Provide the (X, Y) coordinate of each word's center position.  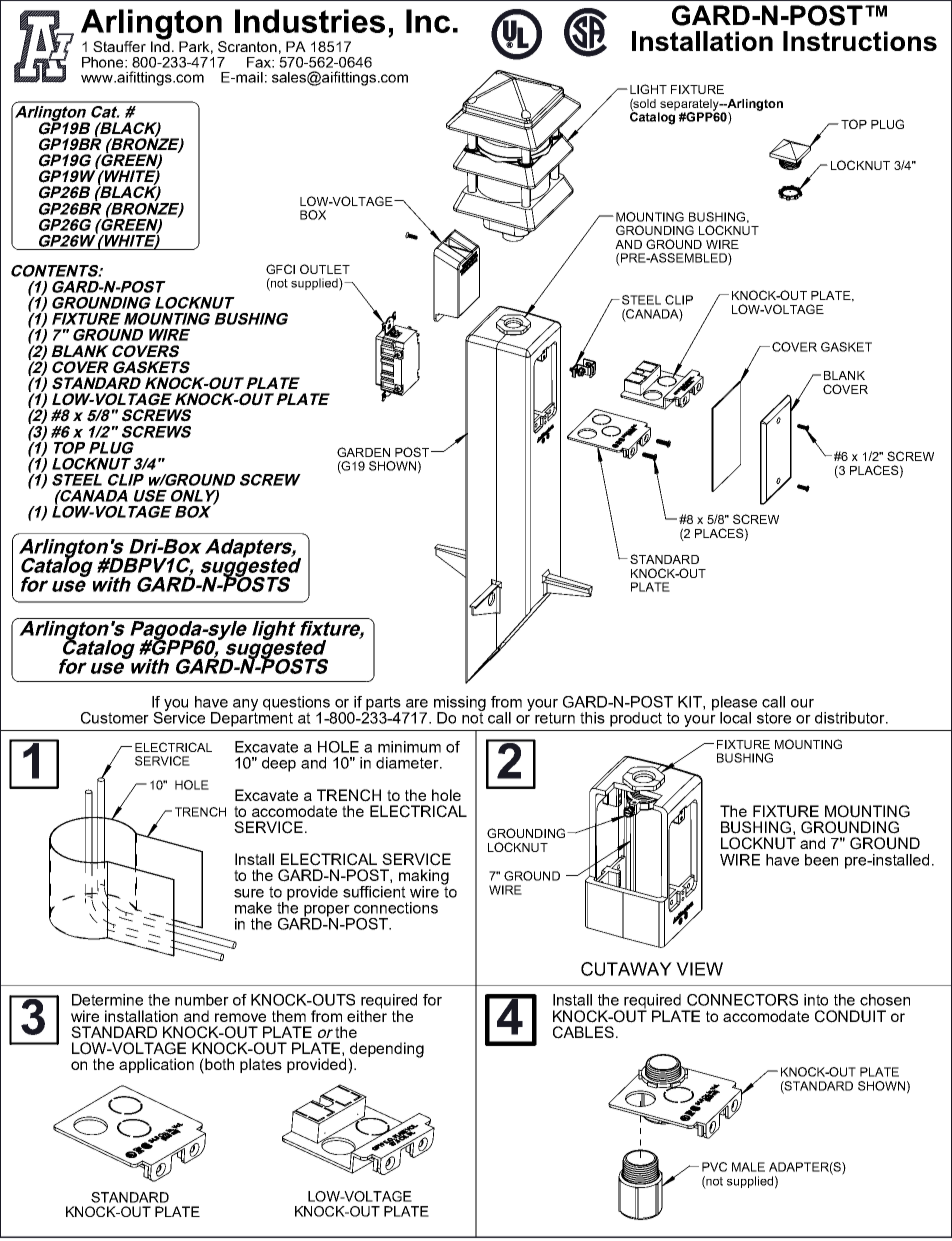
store (774, 718)
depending (386, 1051)
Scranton (247, 46)
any (245, 706)
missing (460, 704)
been (821, 860)
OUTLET (325, 269)
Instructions (860, 41)
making (424, 878)
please (734, 704)
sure (249, 893)
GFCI (280, 269)
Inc (428, 21)
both (219, 1064)
